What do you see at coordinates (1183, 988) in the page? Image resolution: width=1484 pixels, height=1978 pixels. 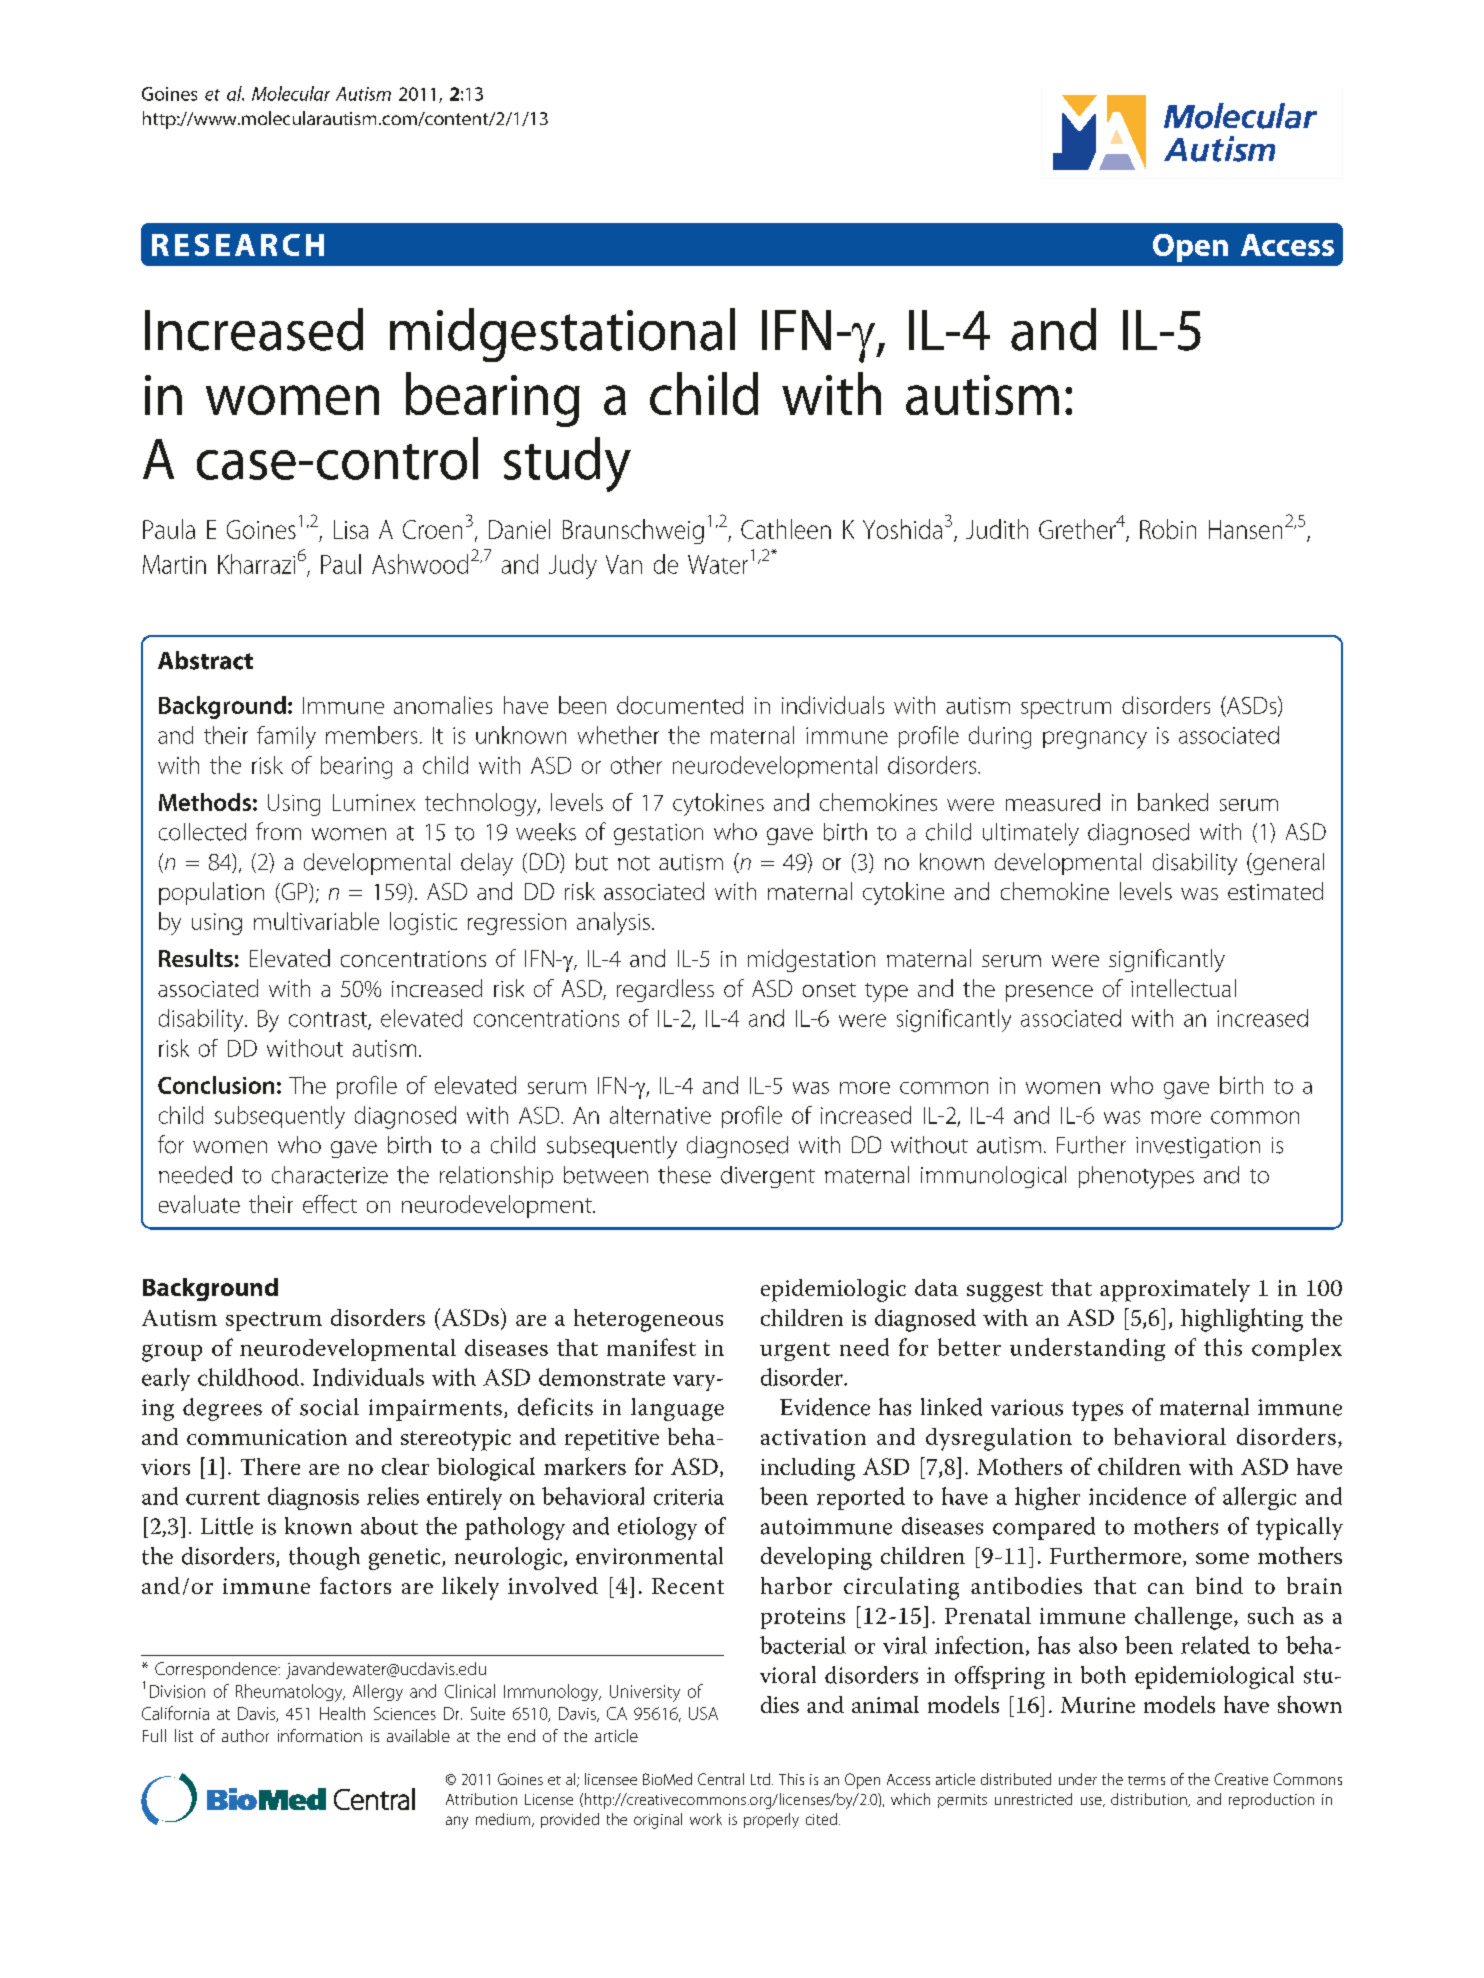 I see `intellectual` at bounding box center [1183, 988].
